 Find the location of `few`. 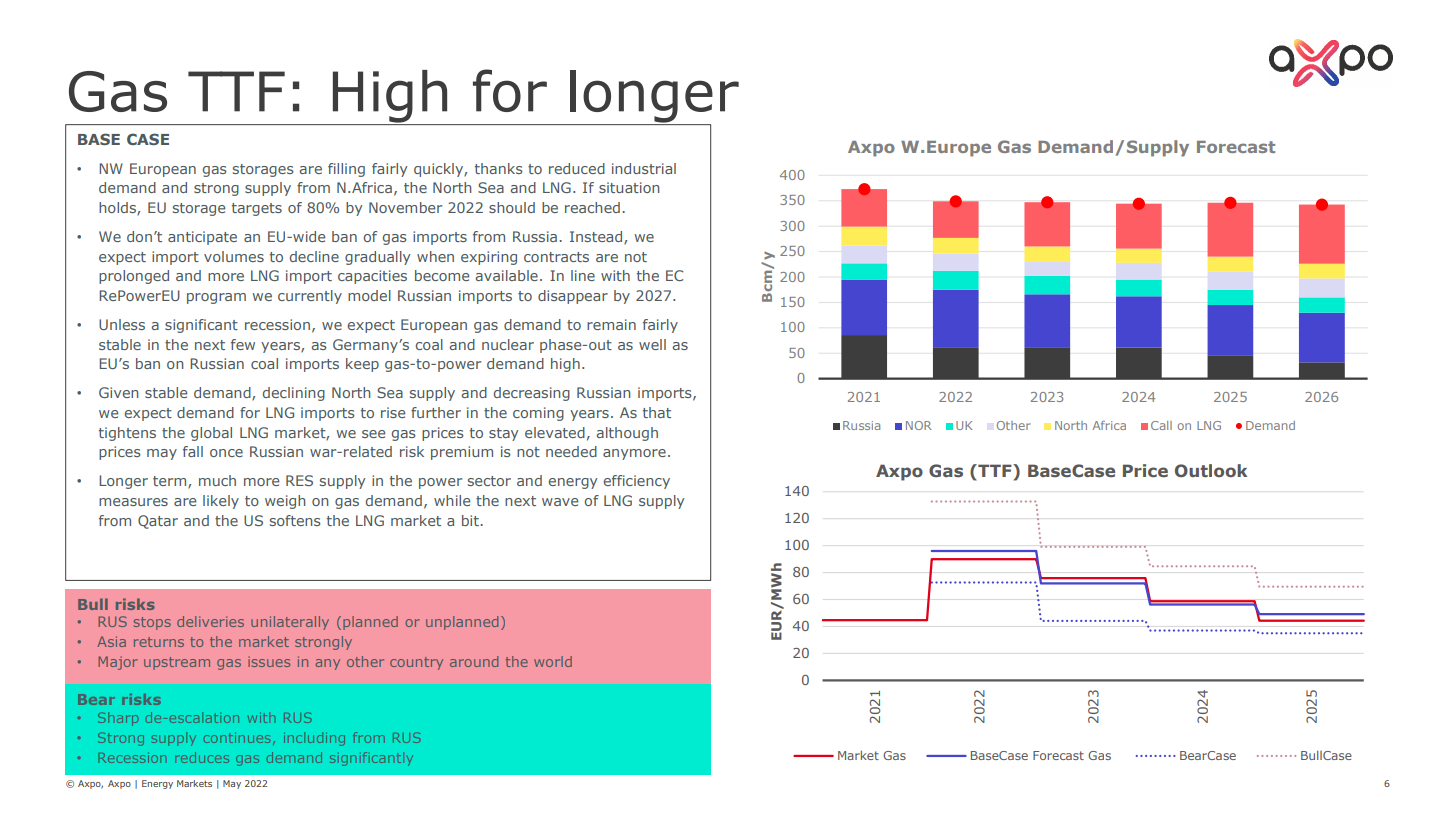

few is located at coordinates (243, 344).
